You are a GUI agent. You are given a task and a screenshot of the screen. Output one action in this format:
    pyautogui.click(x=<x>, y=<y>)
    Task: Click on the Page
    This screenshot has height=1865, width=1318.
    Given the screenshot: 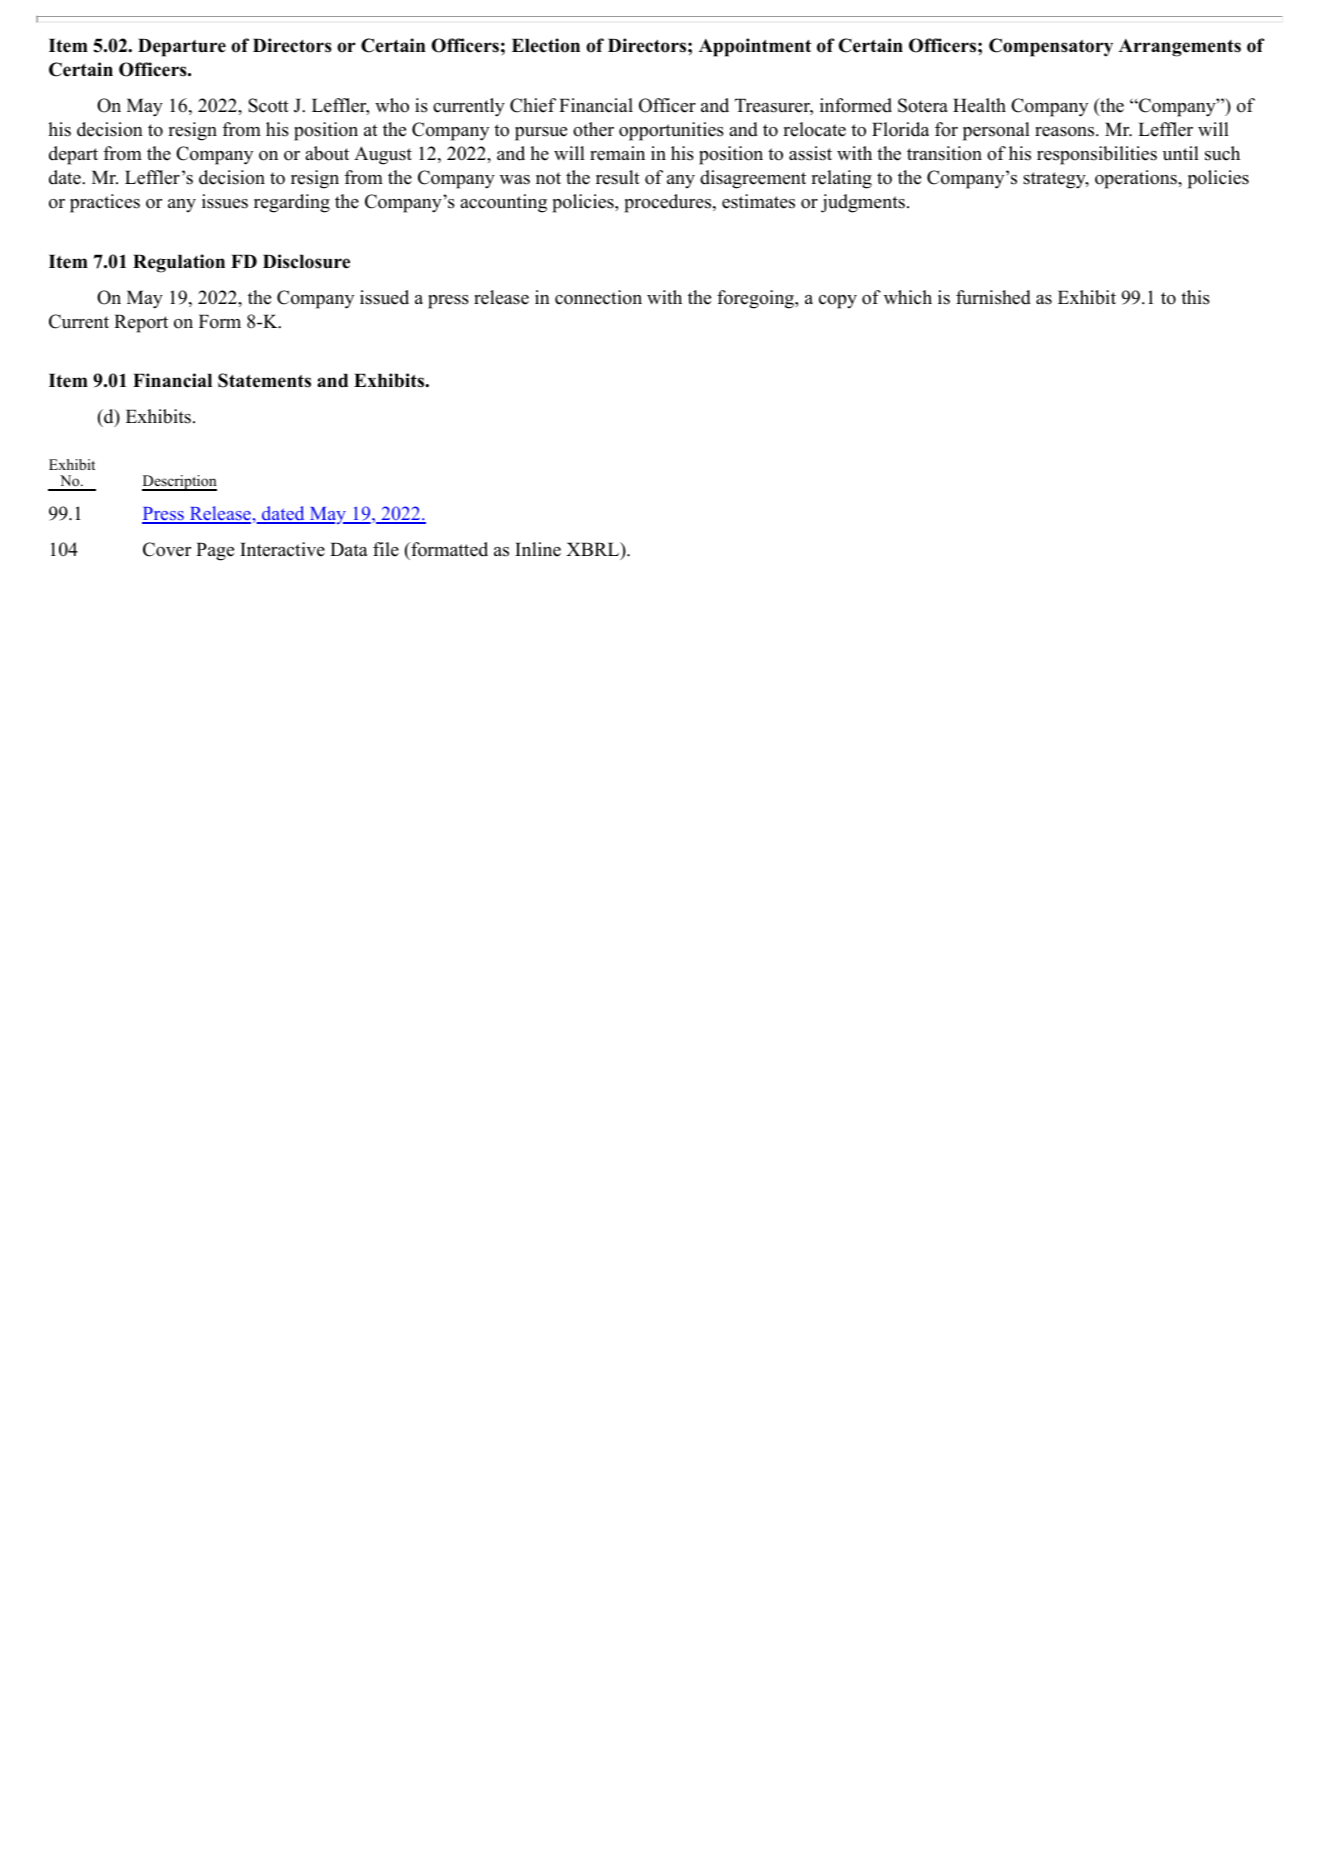 What is the action you would take?
    pyautogui.click(x=215, y=551)
